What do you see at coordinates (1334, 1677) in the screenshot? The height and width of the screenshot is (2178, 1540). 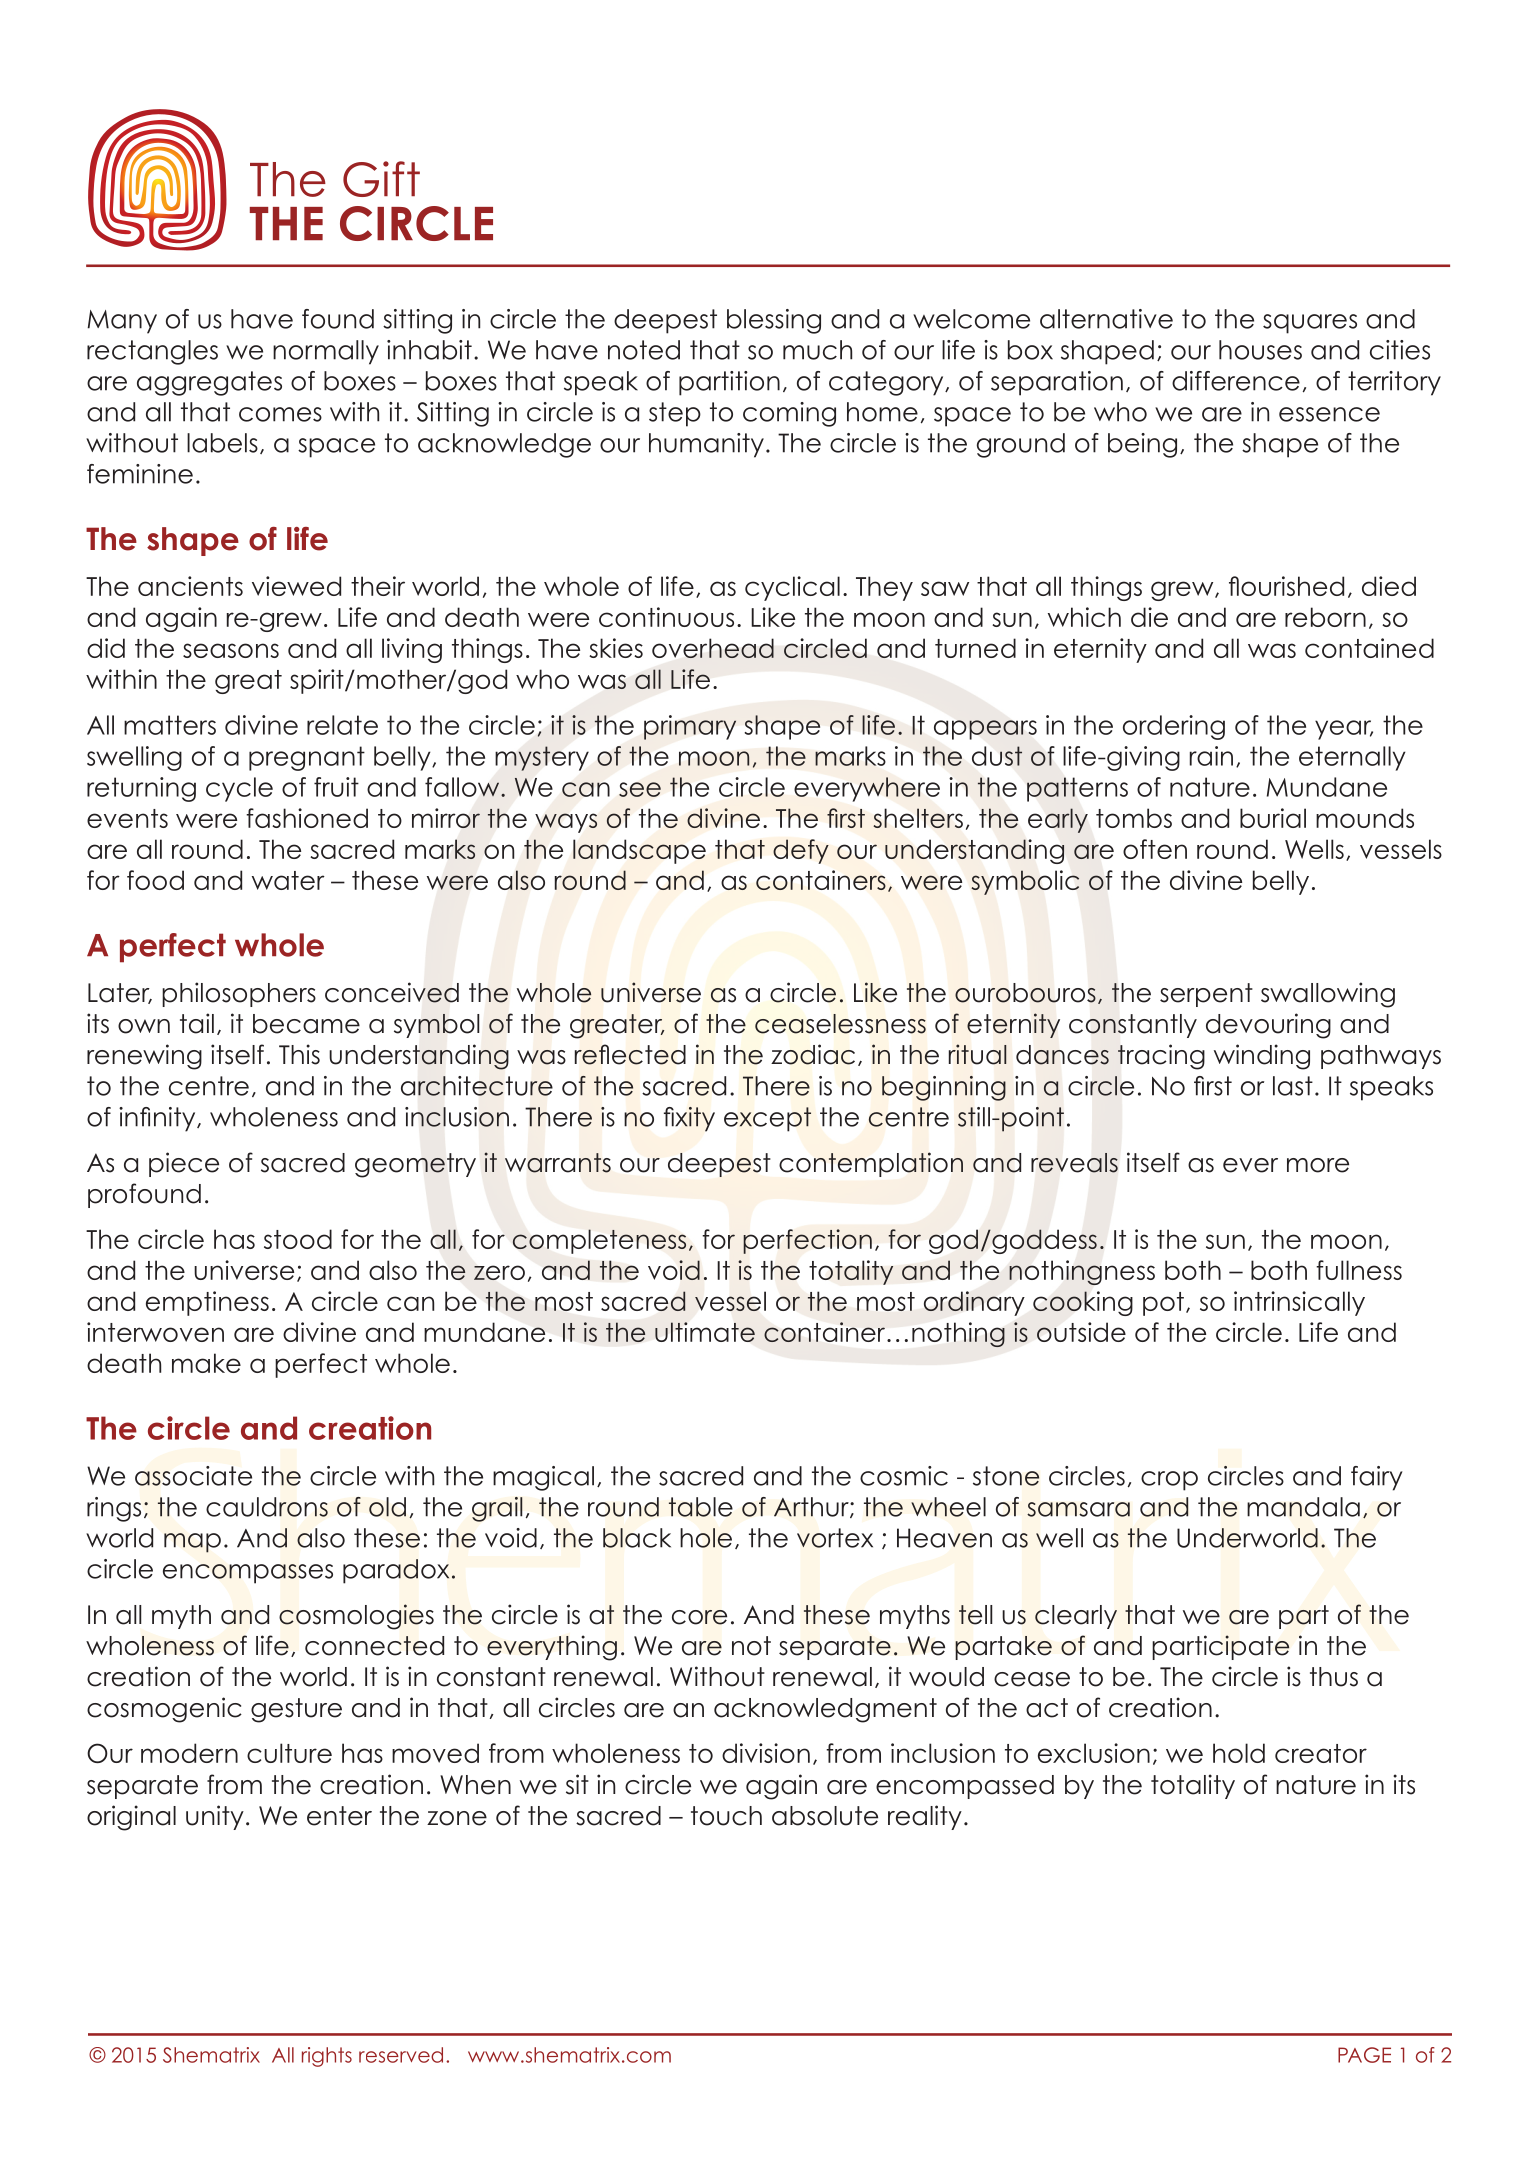 I see `thus` at bounding box center [1334, 1677].
